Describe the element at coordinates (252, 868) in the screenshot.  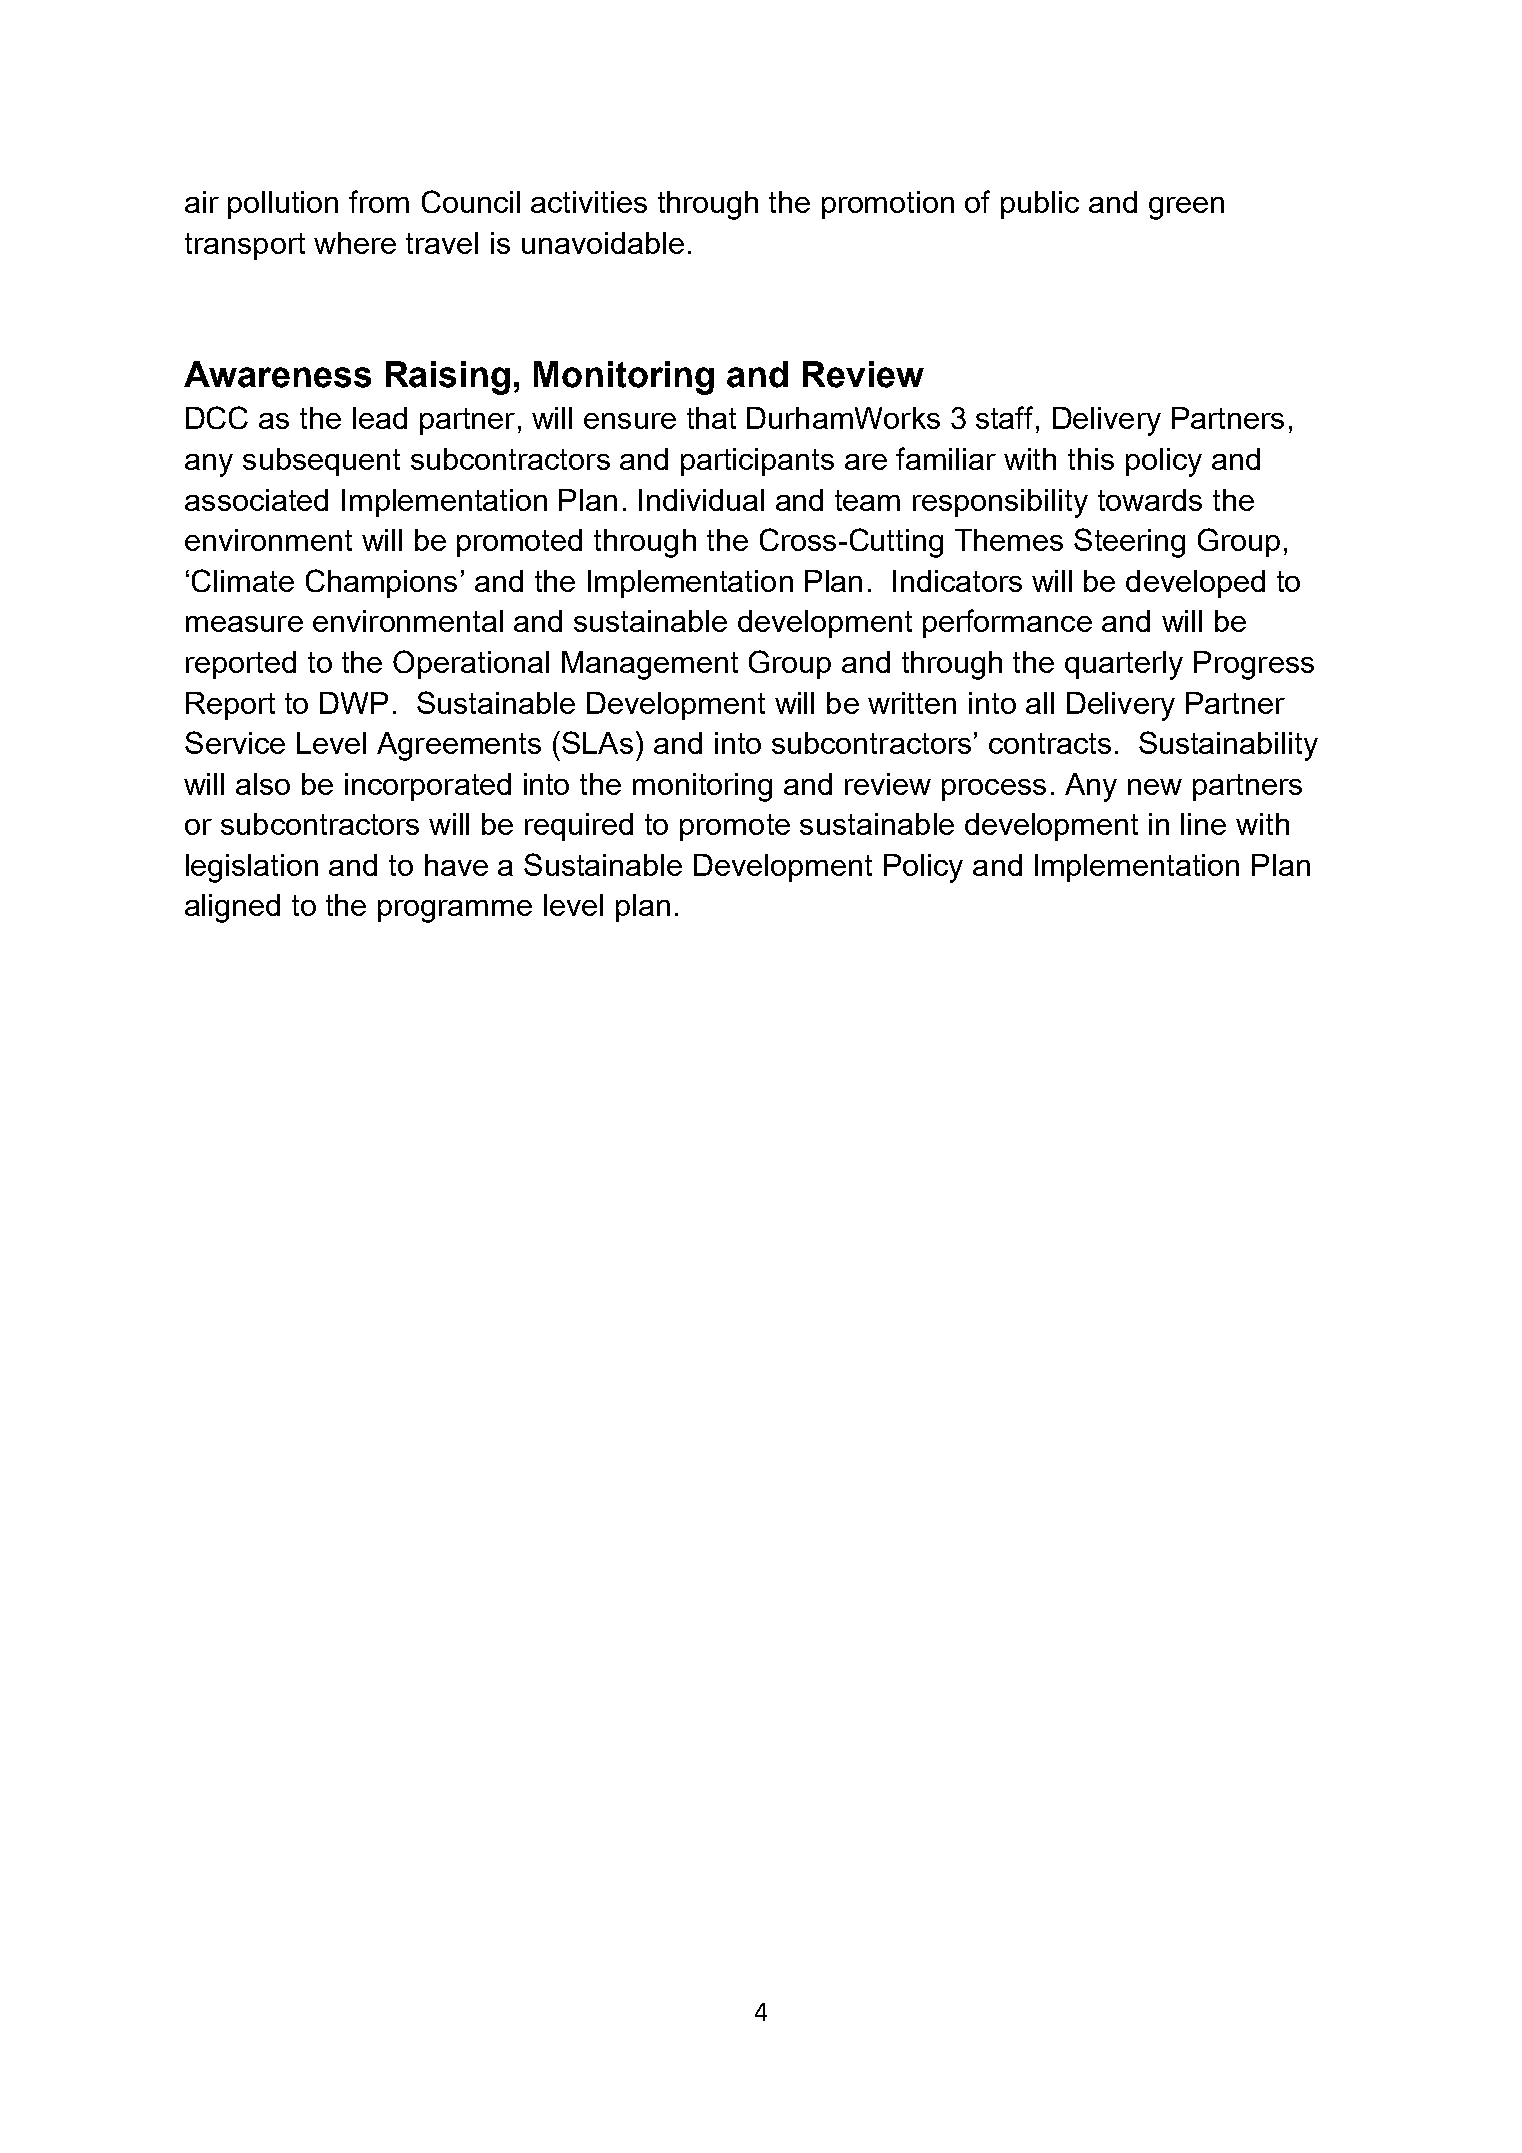
I see `legislation` at that location.
